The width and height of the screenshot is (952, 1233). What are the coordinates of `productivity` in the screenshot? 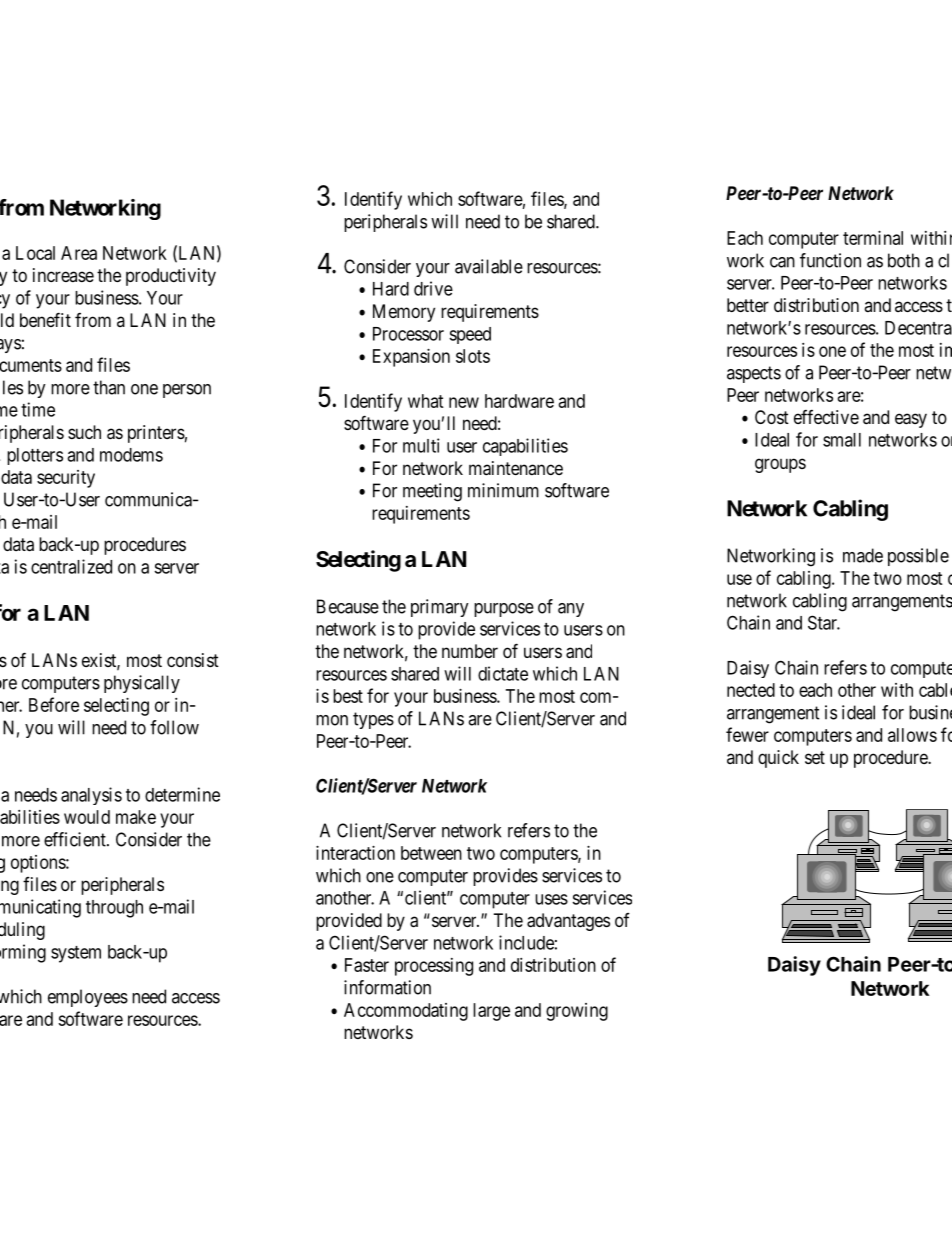 It's located at (171, 277).
